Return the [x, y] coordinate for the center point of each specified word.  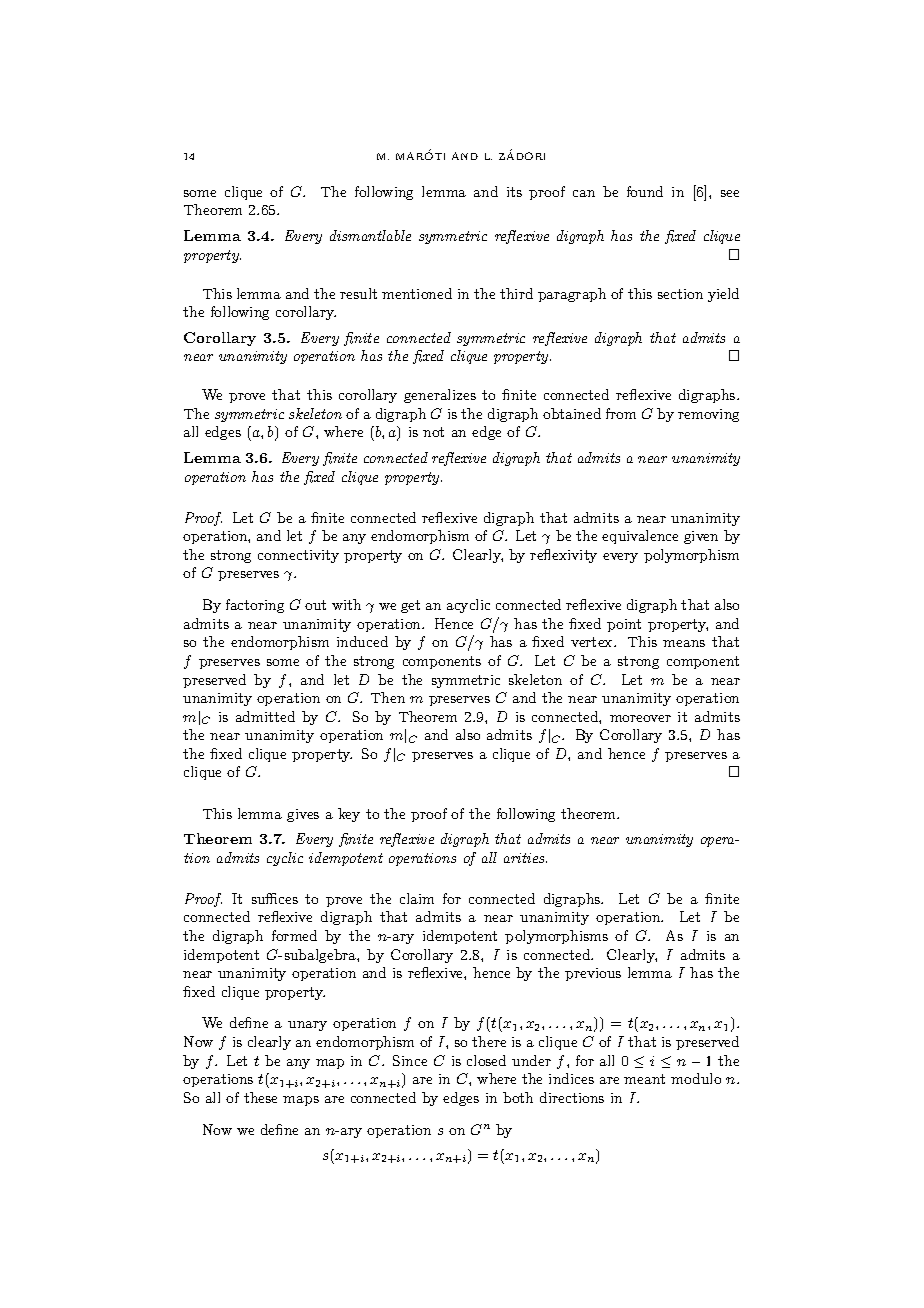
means [684, 643]
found [645, 191]
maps [301, 1101]
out [315, 605]
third [516, 293]
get [410, 606]
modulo [696, 1078]
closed [486, 1060]
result [358, 293]
